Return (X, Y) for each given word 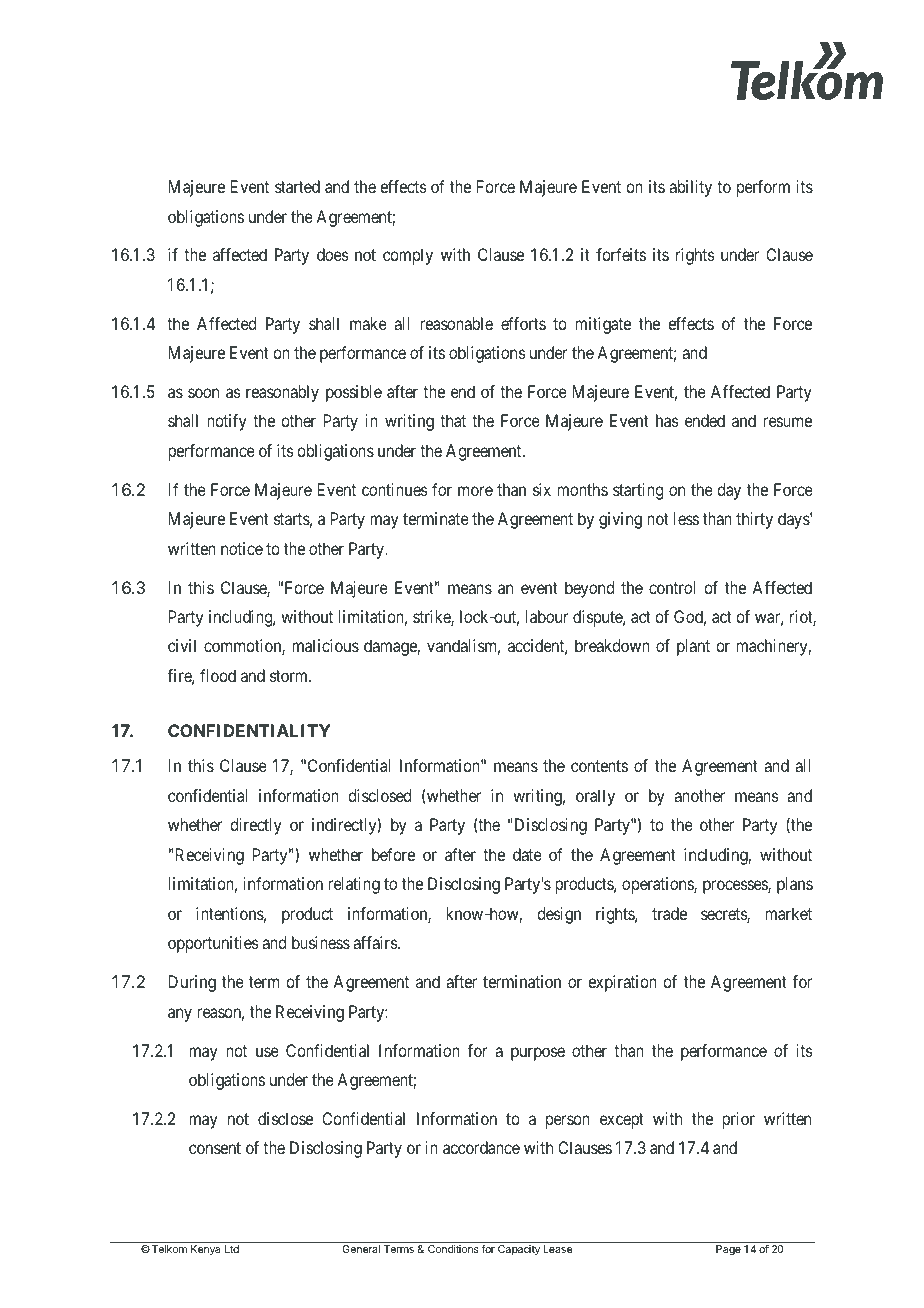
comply (408, 256)
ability (690, 188)
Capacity (519, 1250)
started (297, 186)
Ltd (232, 1249)
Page (728, 1250)
